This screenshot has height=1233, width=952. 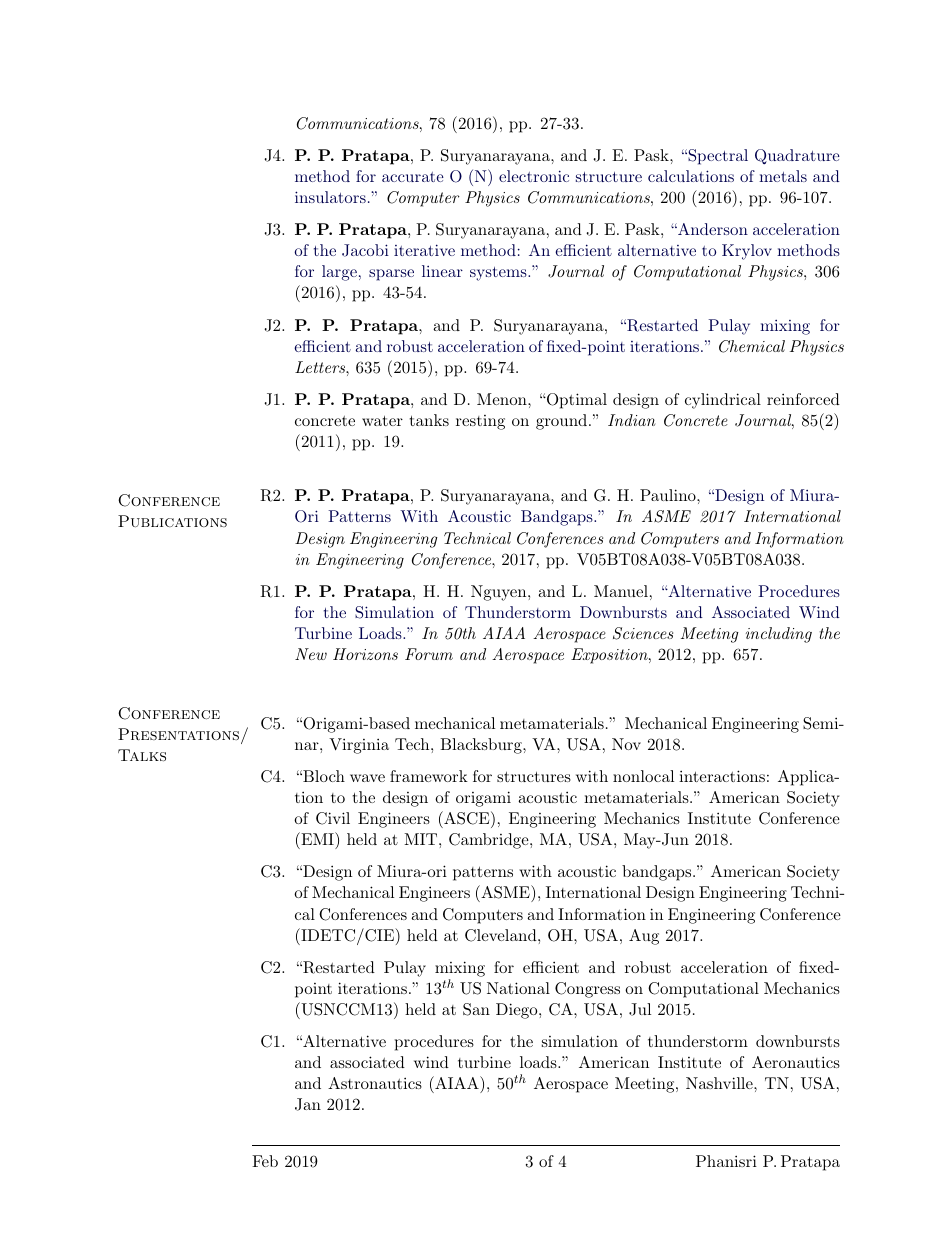 I want to click on Cleveland, so click(x=502, y=935).
